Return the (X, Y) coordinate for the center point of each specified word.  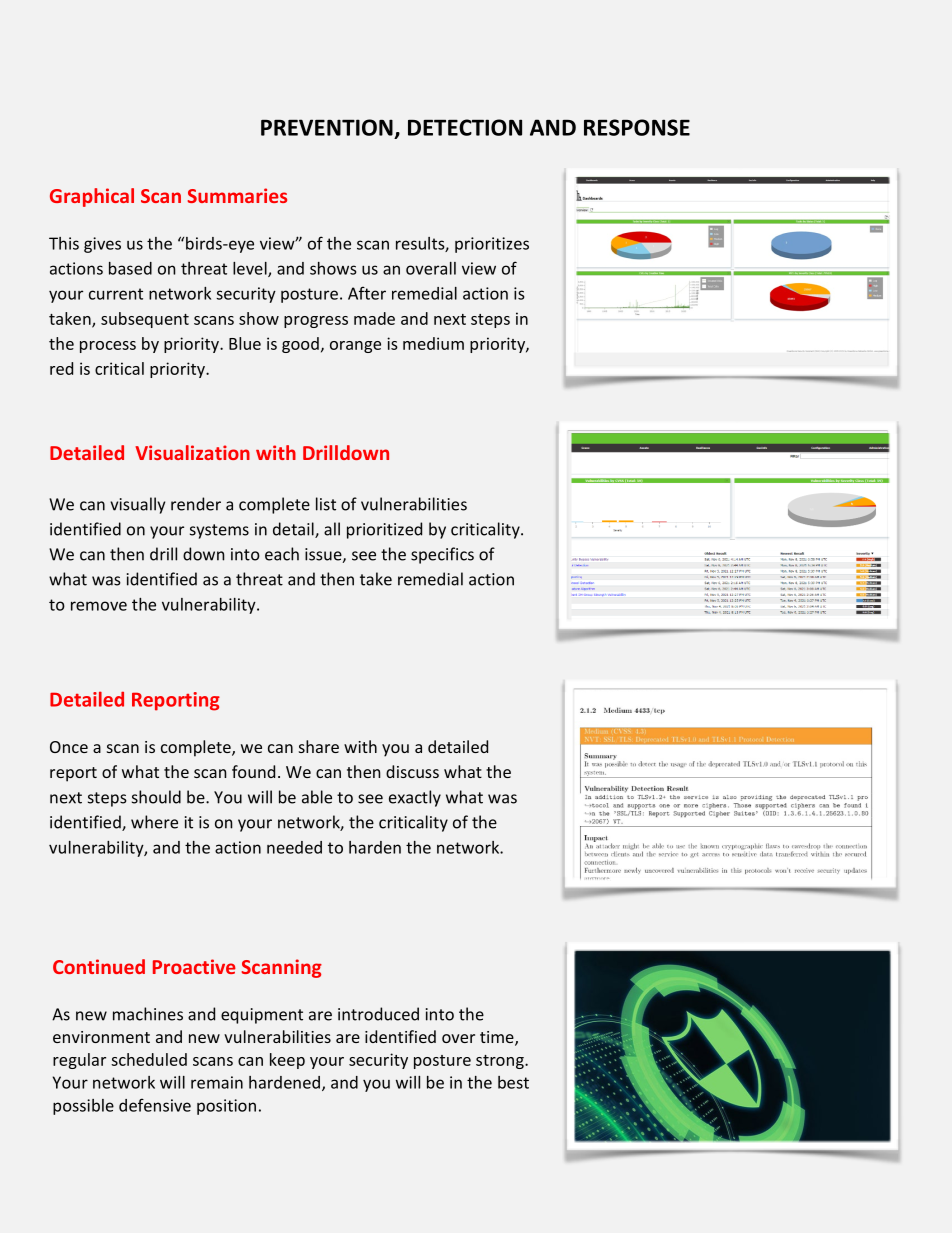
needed (294, 847)
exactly (415, 798)
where (154, 822)
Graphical (92, 197)
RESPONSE (637, 127)
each (282, 554)
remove (99, 606)
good (300, 345)
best (513, 1082)
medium (433, 343)
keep (287, 1061)
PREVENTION (327, 127)
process (108, 347)
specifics (442, 555)
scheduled (149, 1059)
